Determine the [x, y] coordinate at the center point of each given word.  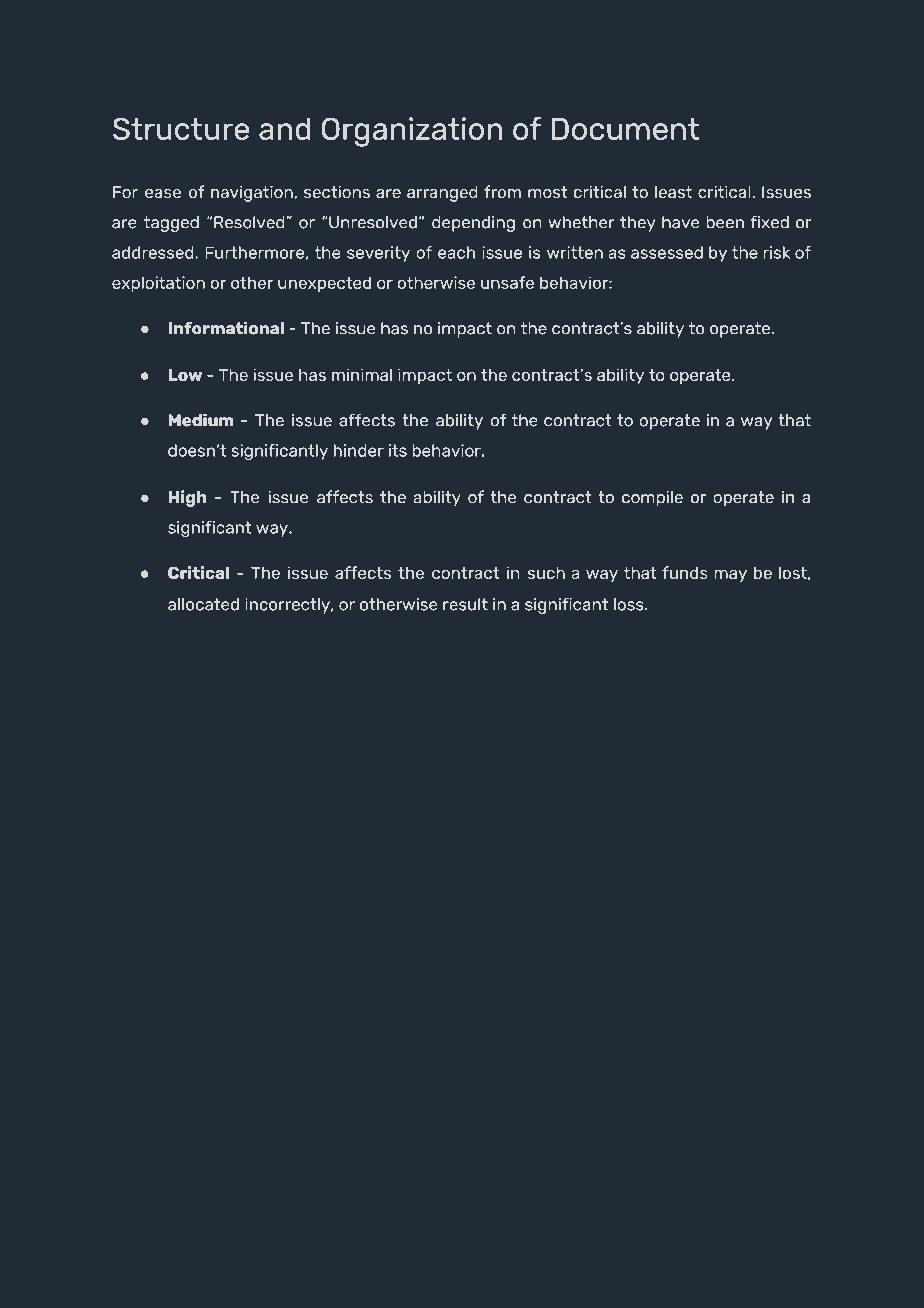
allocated [203, 604]
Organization [412, 132]
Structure [181, 128]
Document [626, 128]
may [730, 576]
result [465, 604]
